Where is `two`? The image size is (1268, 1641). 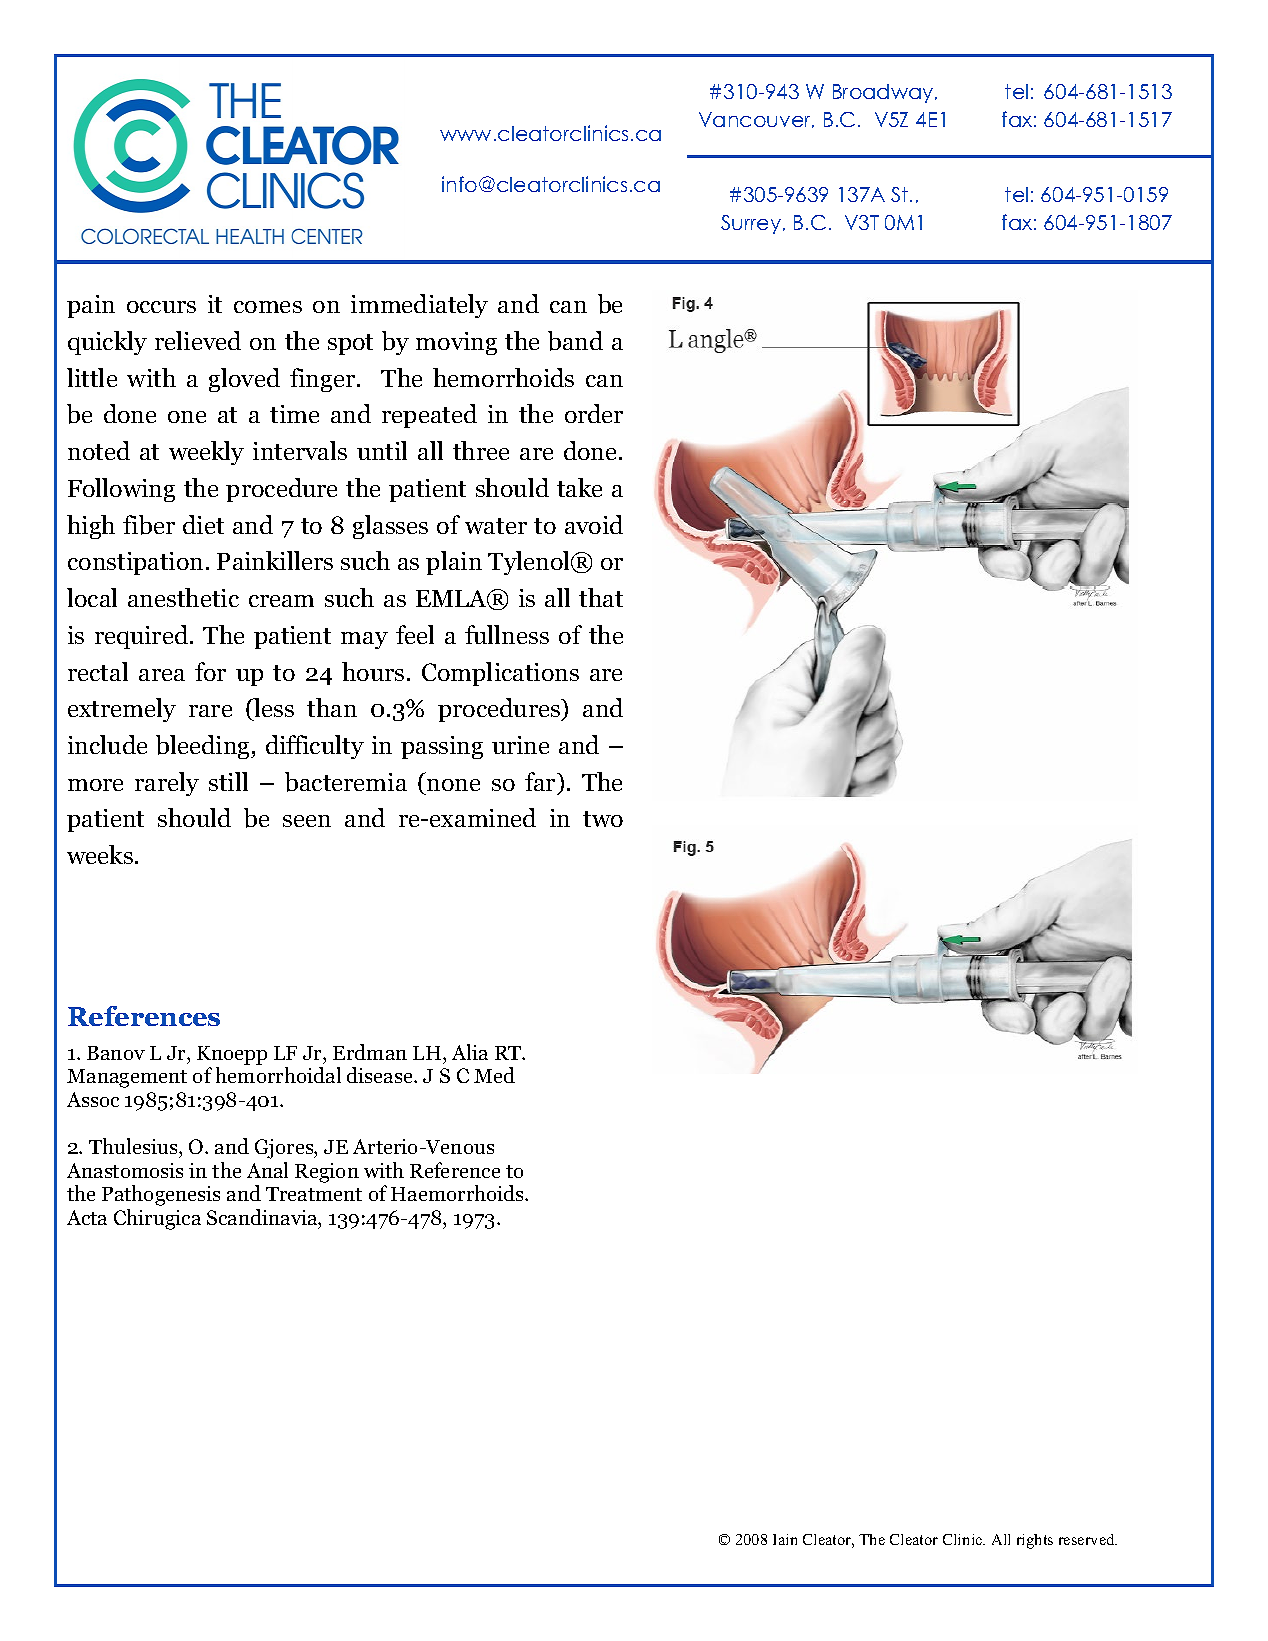
two is located at coordinates (603, 819).
